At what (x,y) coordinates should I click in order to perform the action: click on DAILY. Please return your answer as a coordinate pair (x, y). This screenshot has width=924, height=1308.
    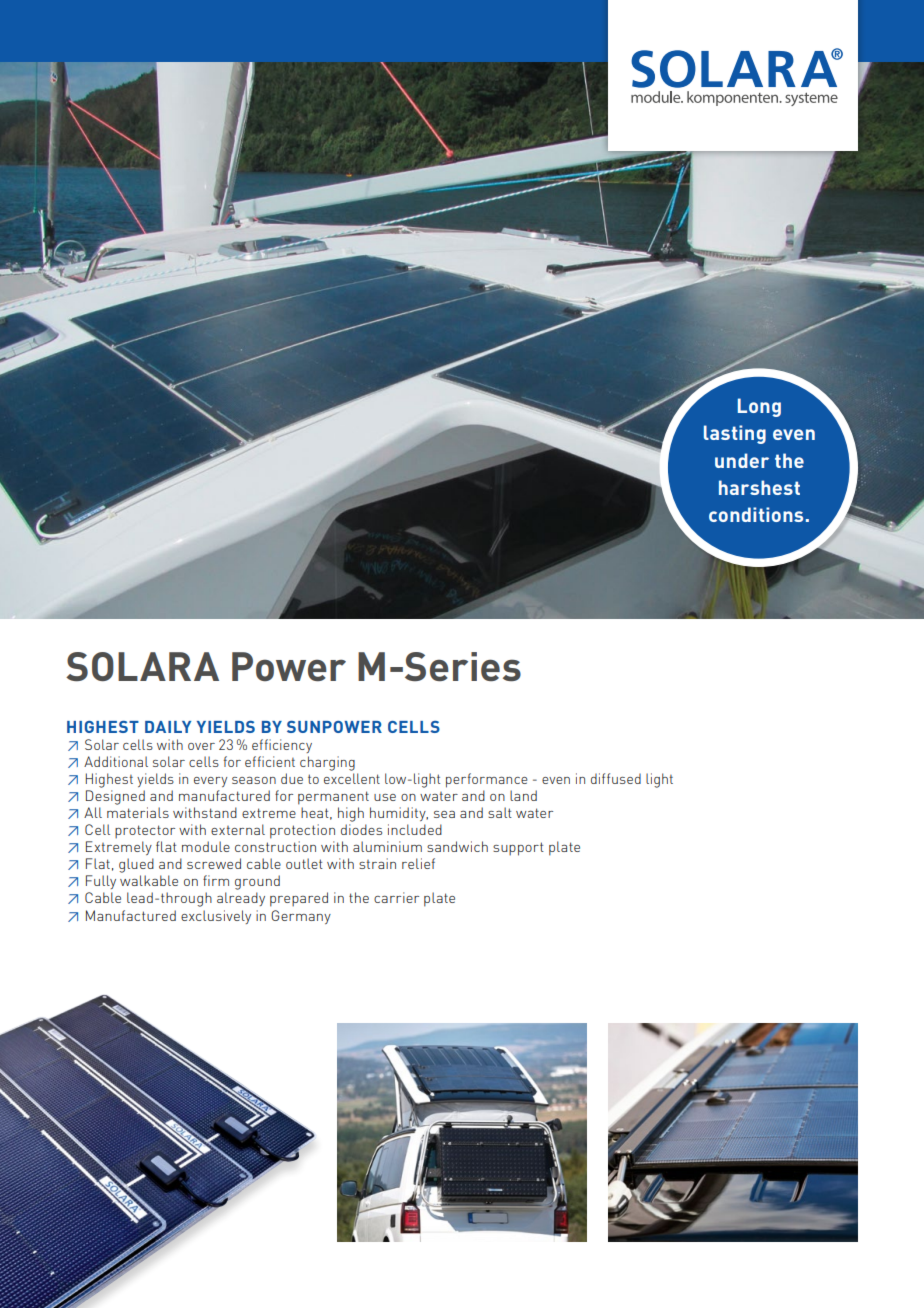
    Looking at the image, I should click on (168, 727).
